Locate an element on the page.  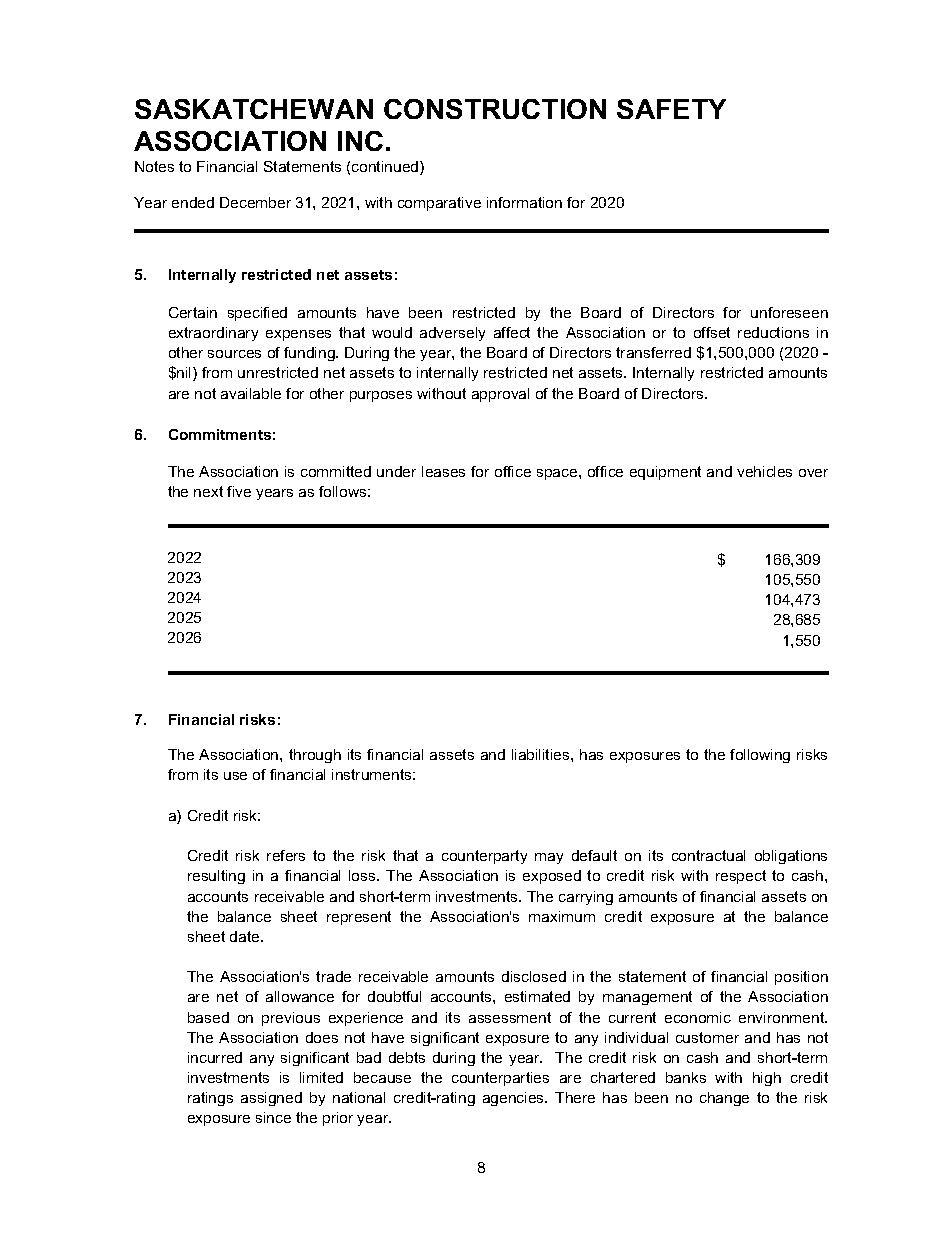
available is located at coordinates (251, 393).
